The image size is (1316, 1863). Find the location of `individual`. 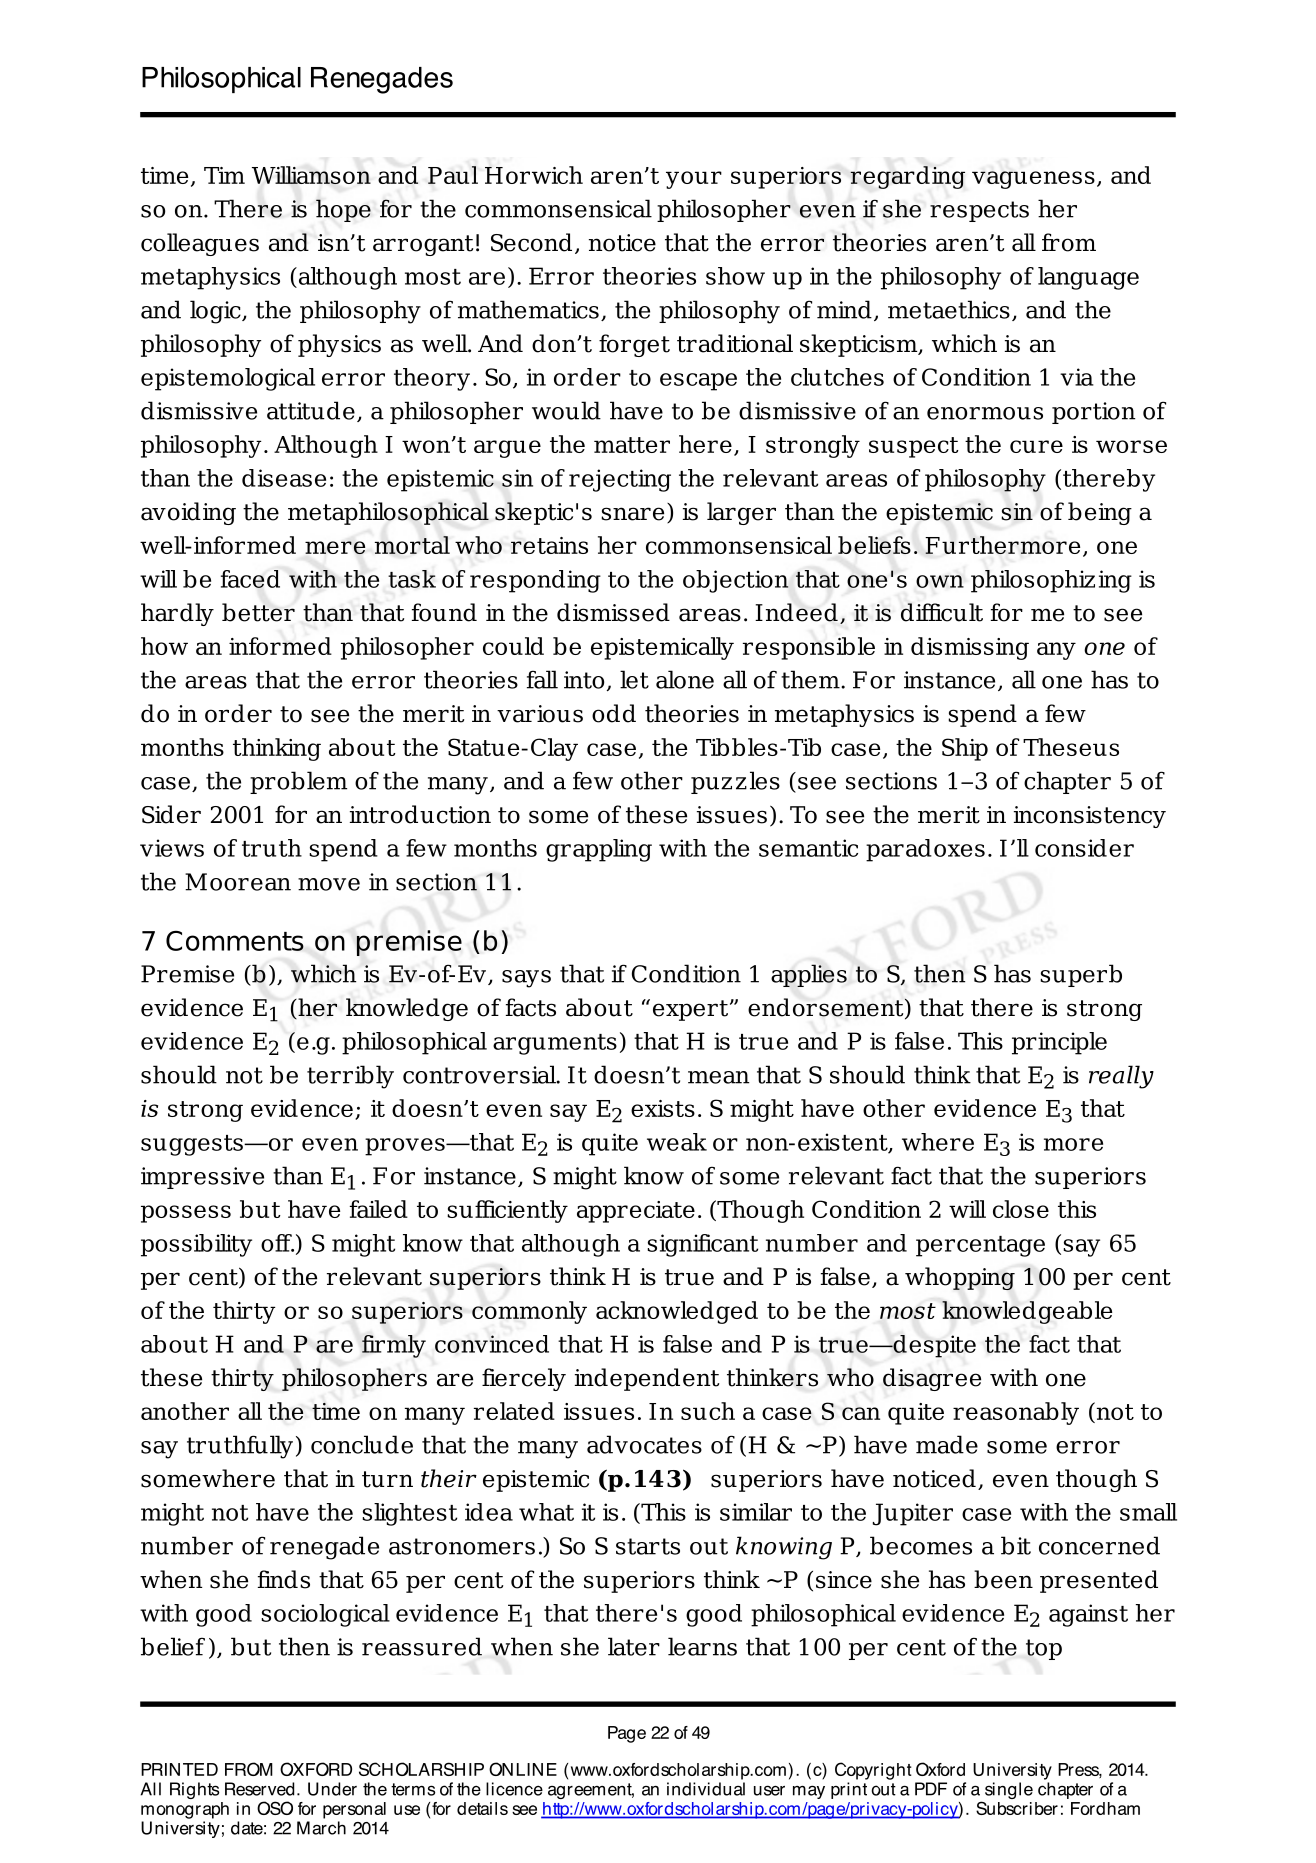

individual is located at coordinates (706, 1789).
